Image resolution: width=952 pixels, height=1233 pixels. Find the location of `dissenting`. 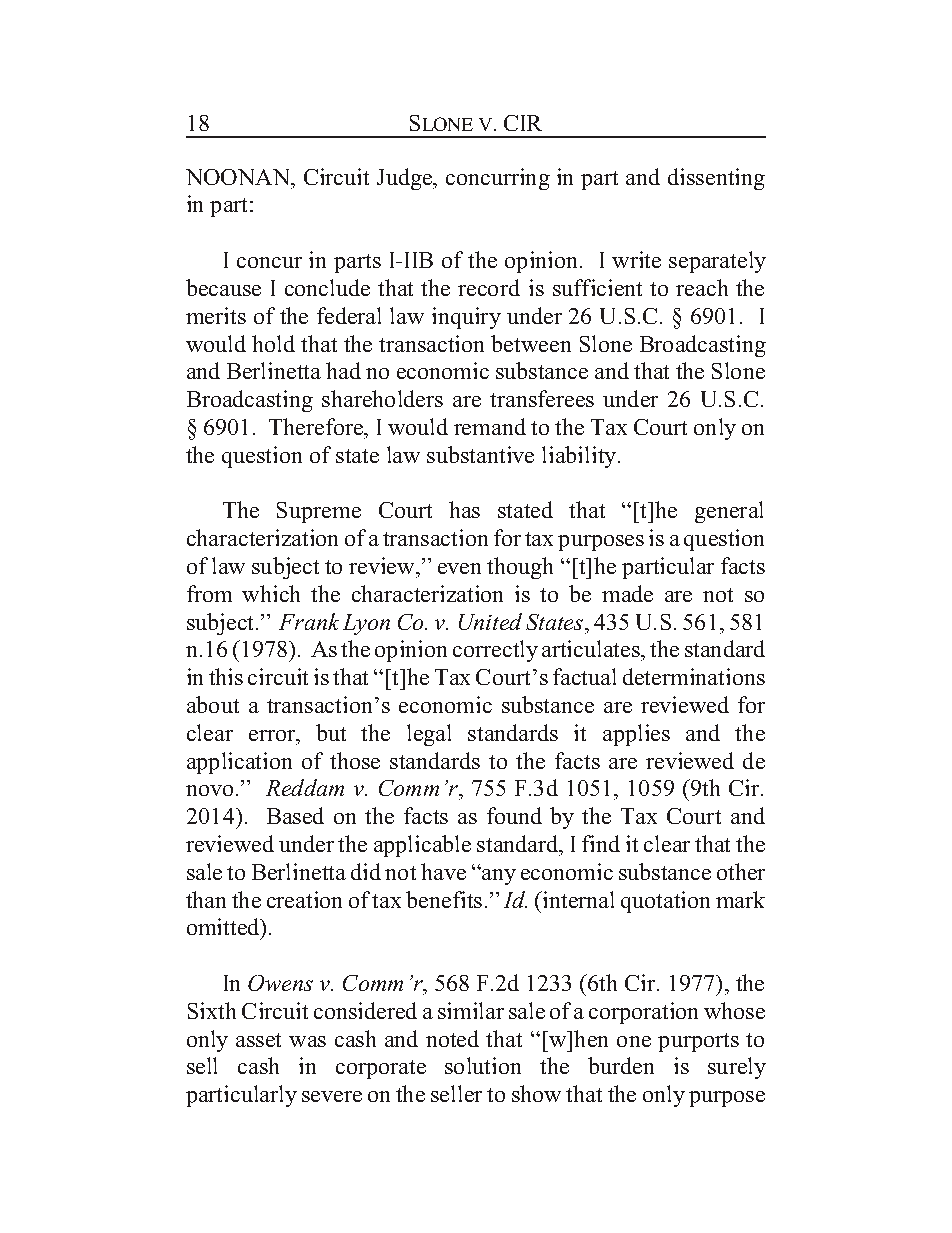

dissenting is located at coordinates (716, 179).
